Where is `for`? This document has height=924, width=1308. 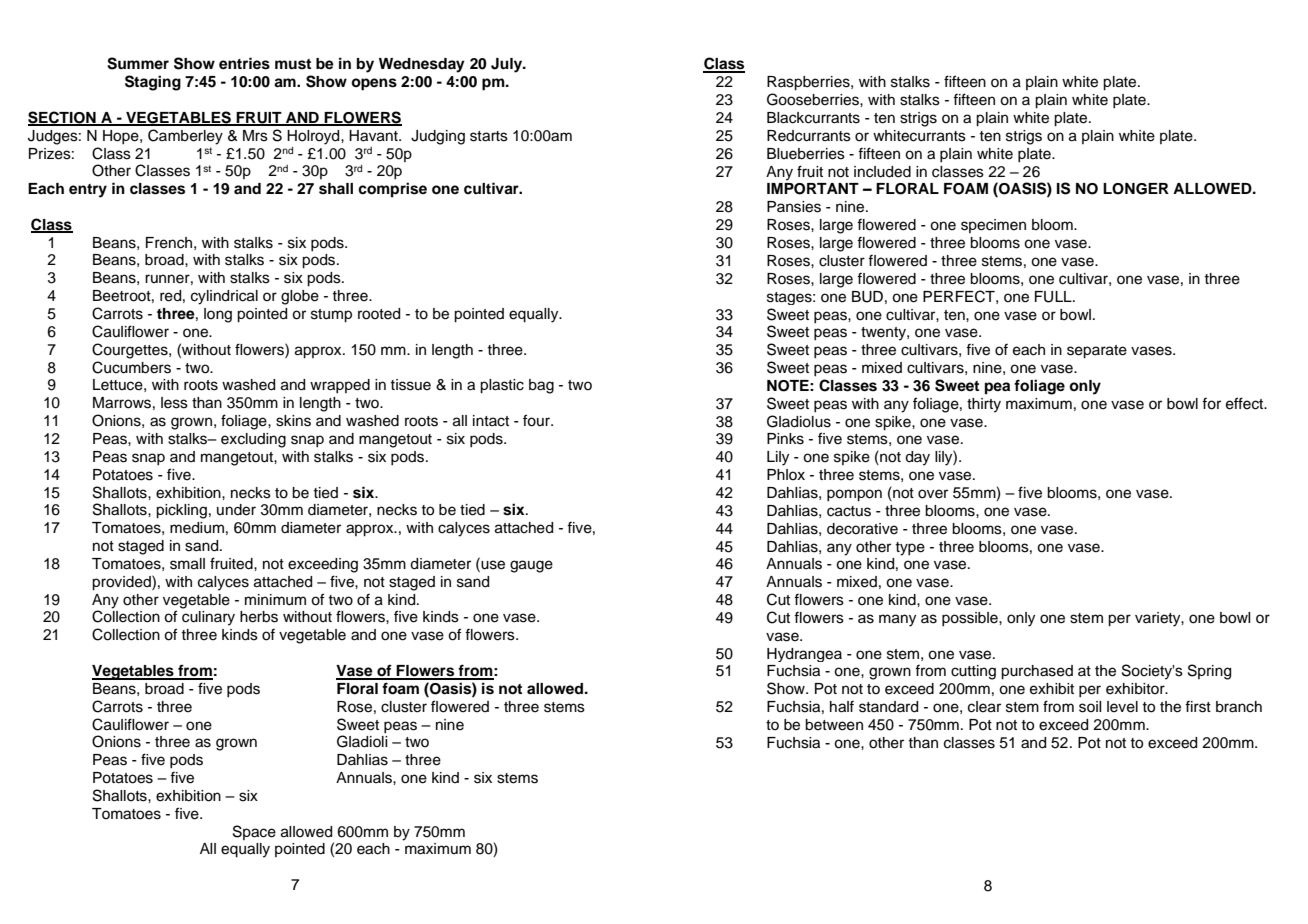
for is located at coordinates (1211, 404).
